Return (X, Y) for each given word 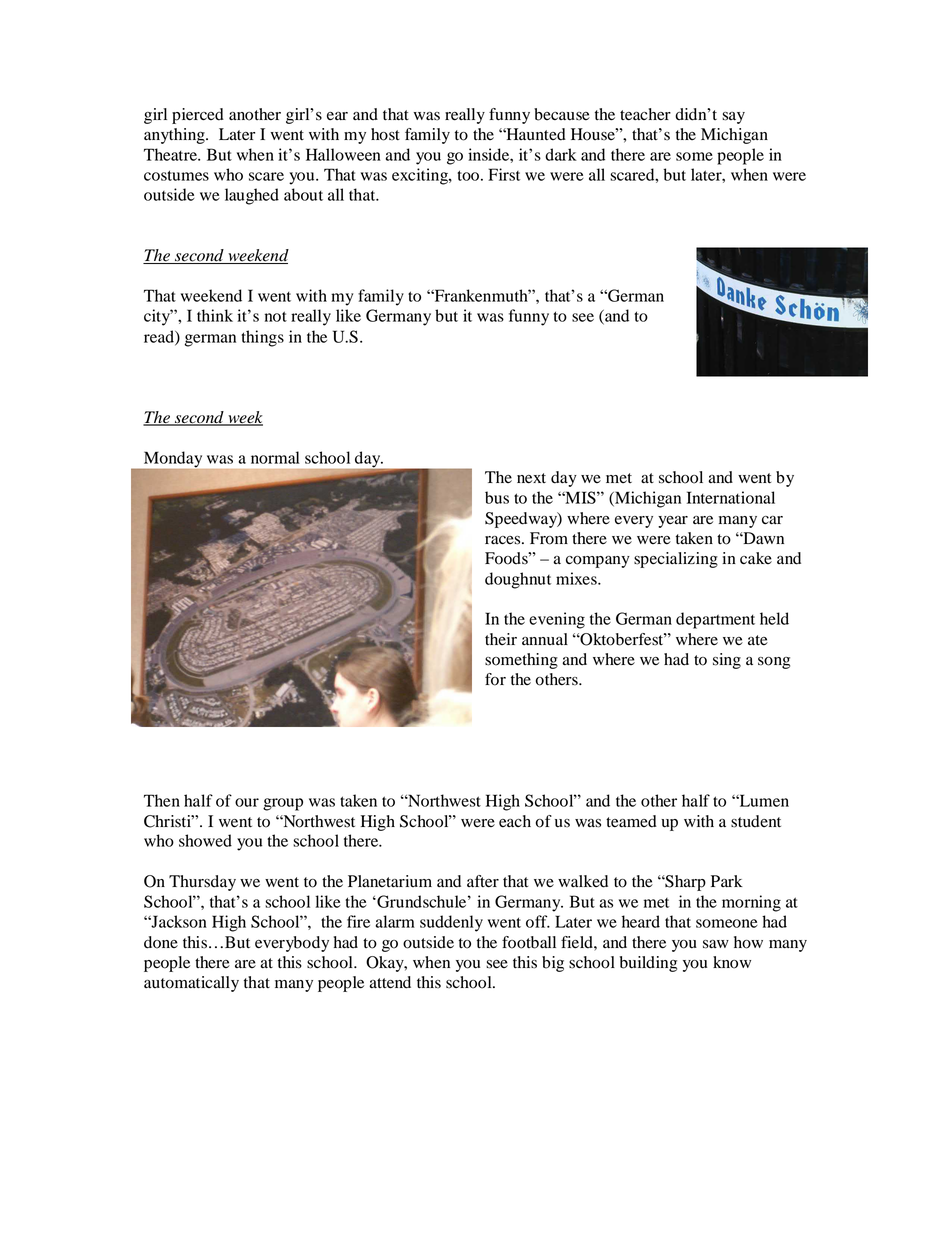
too (468, 175)
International (731, 497)
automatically (191, 984)
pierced (198, 116)
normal (275, 457)
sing (727, 661)
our (247, 802)
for (495, 679)
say (733, 118)
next (531, 478)
